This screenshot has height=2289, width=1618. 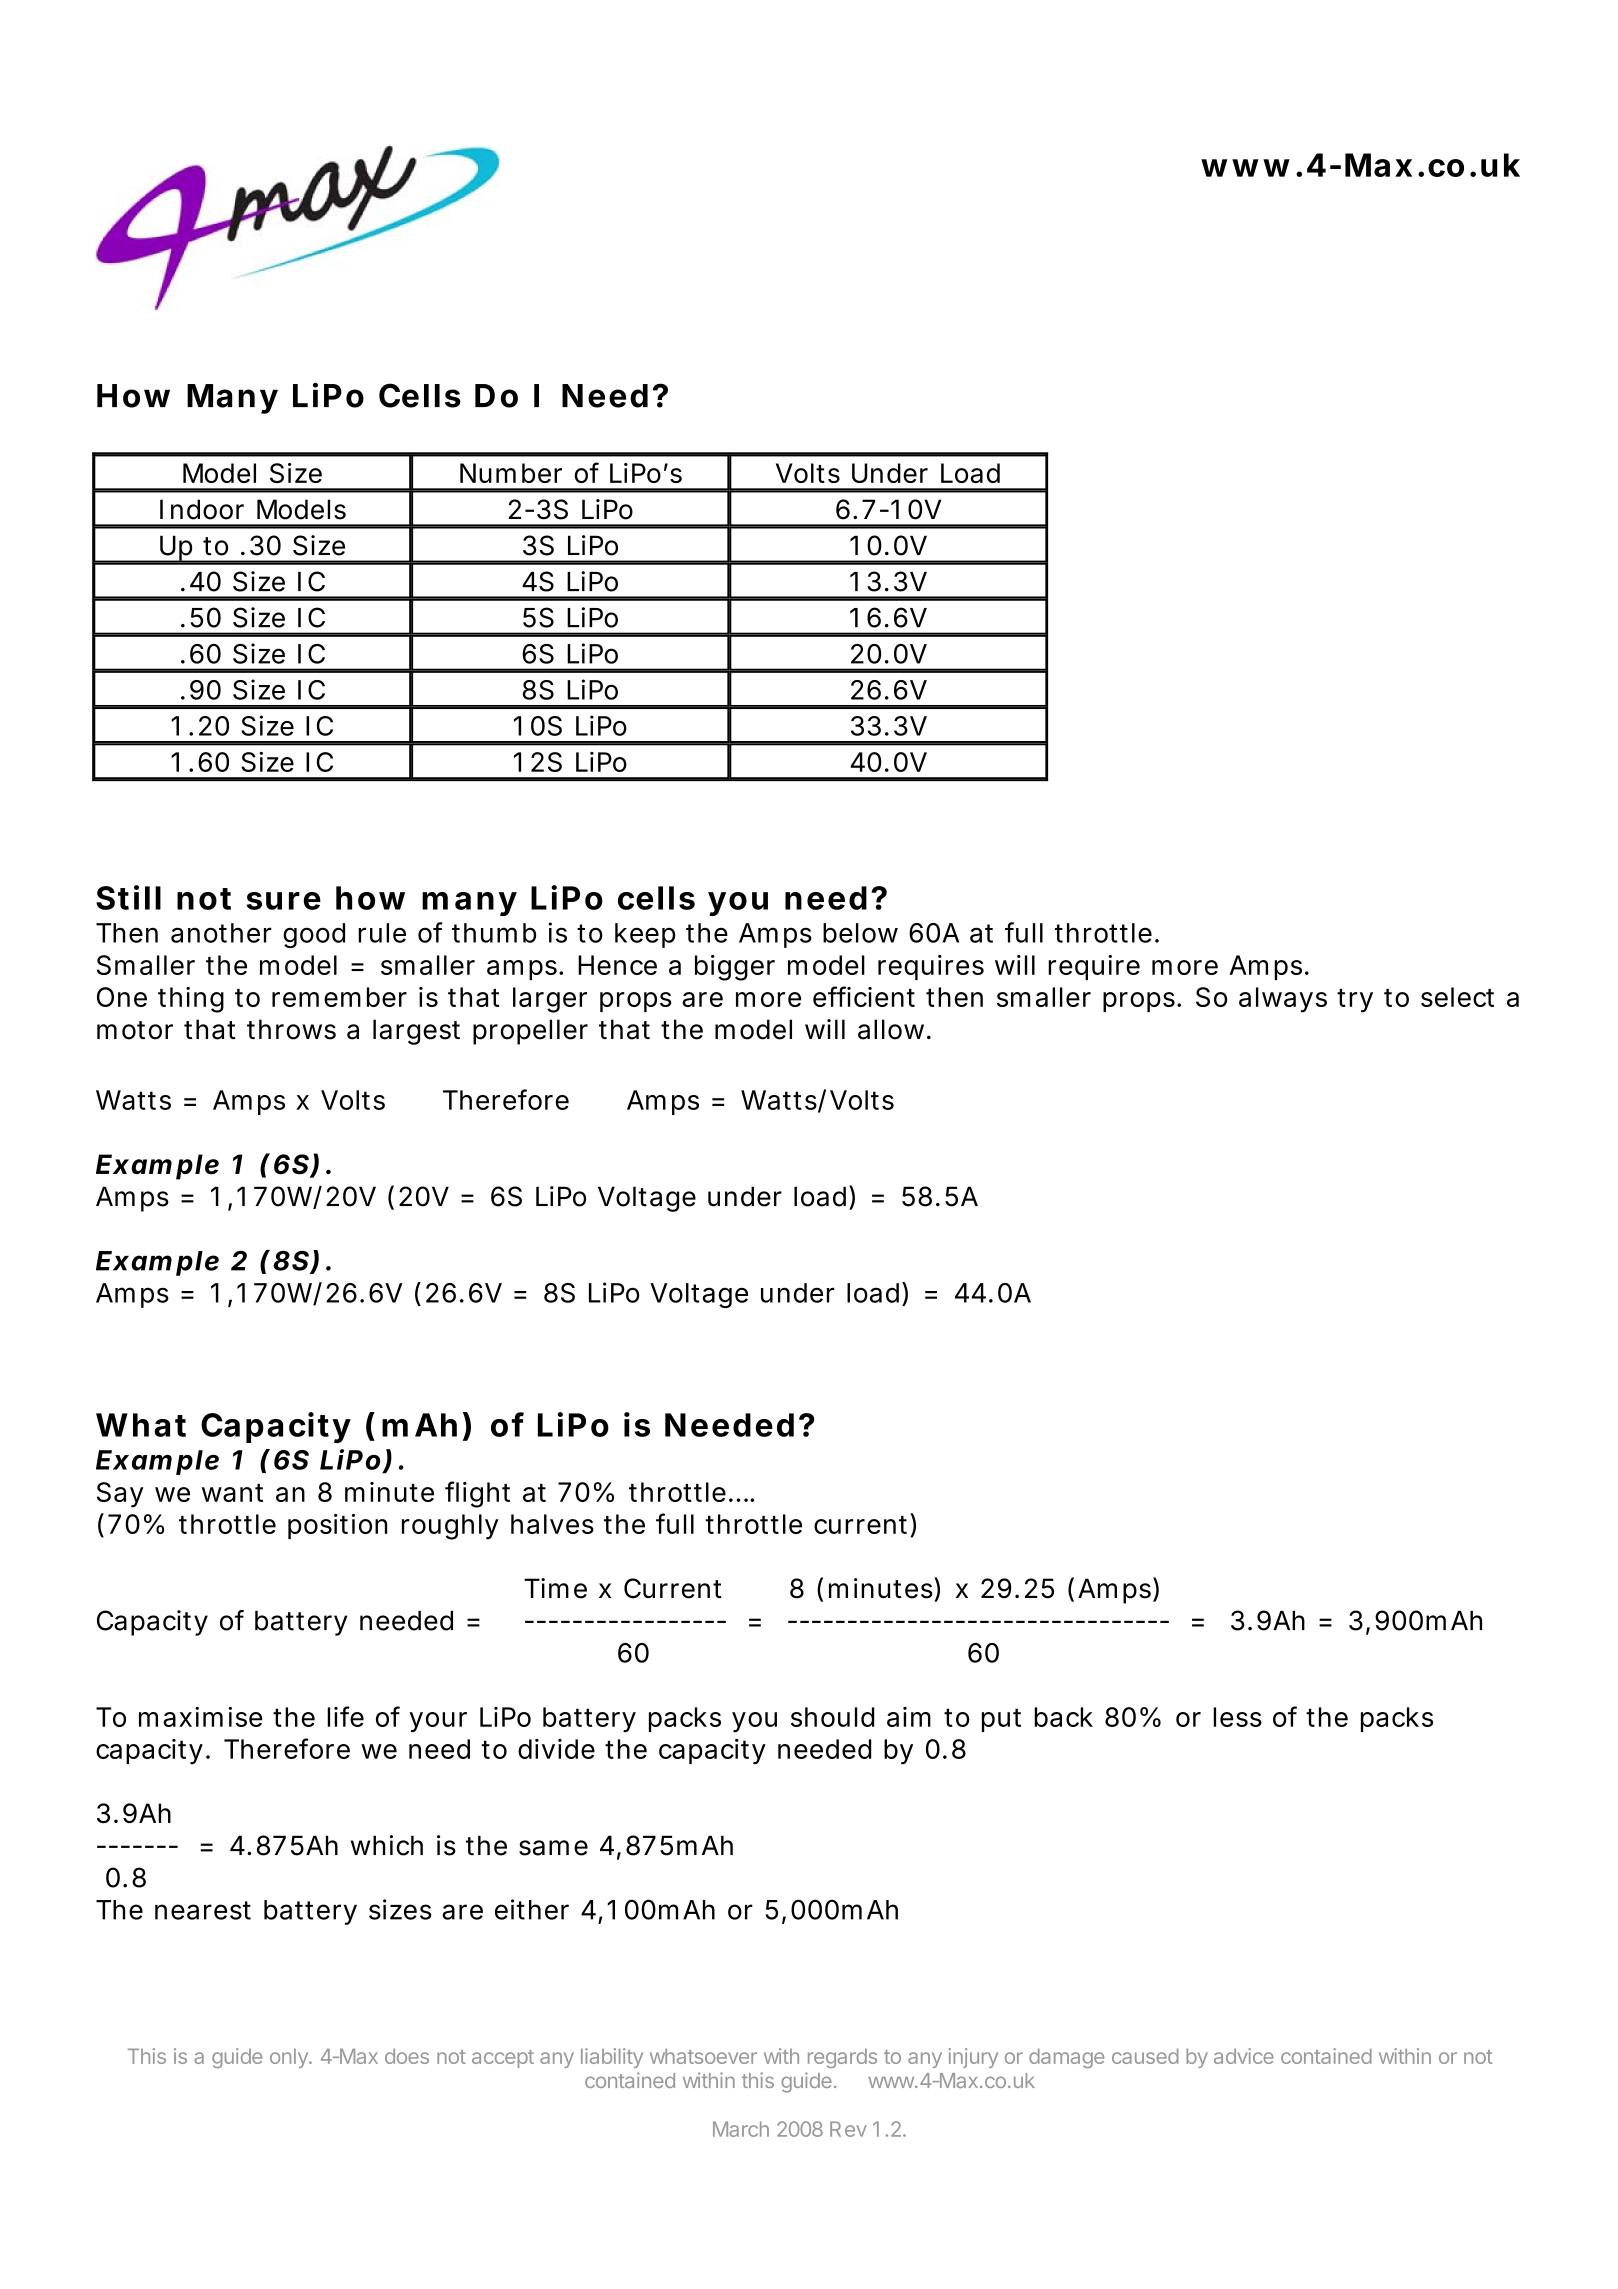 I want to click on halves, so click(x=552, y=1524).
